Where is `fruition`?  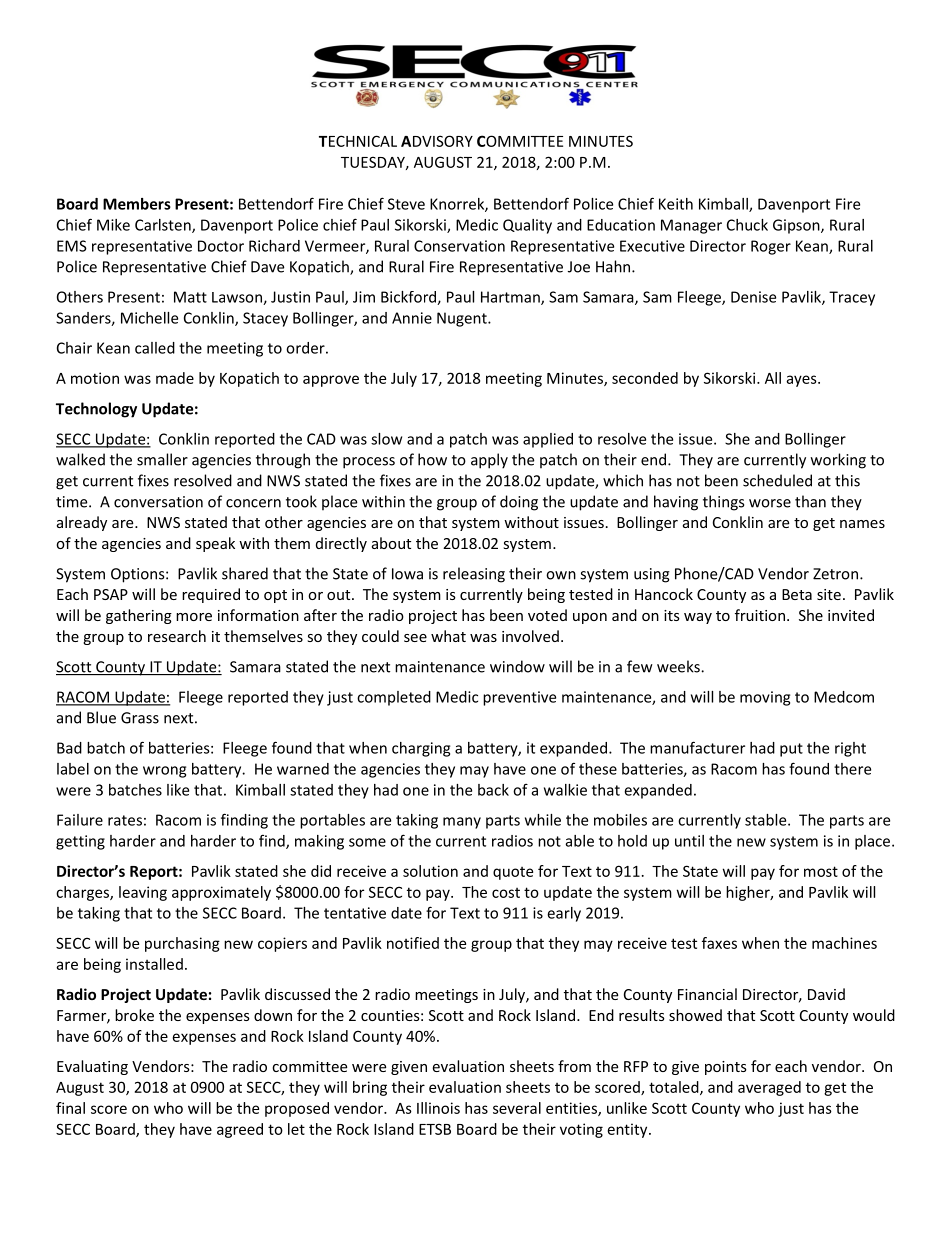 fruition is located at coordinates (760, 615).
